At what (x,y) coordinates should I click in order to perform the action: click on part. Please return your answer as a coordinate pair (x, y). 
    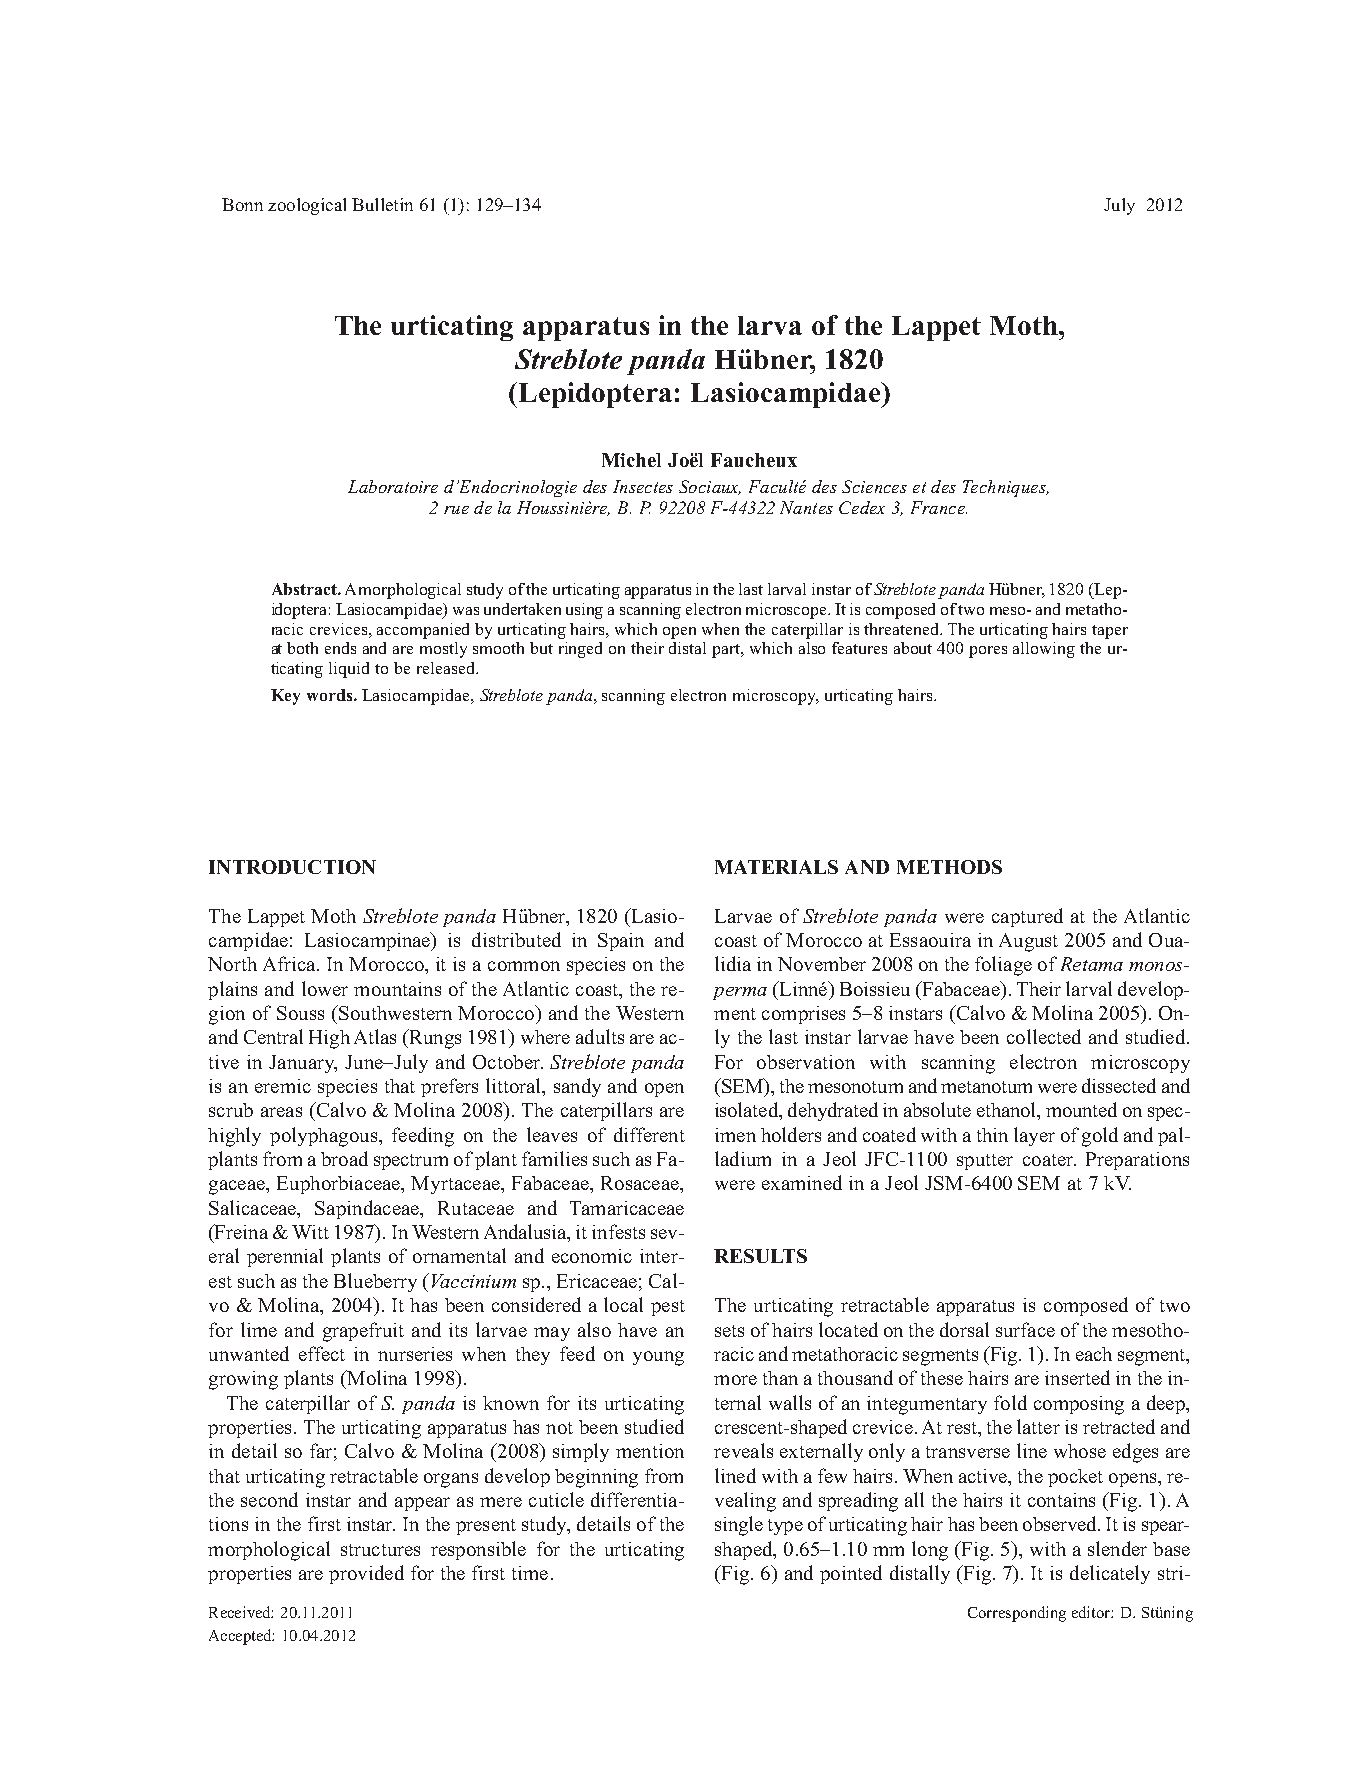
    Looking at the image, I should click on (727, 651).
